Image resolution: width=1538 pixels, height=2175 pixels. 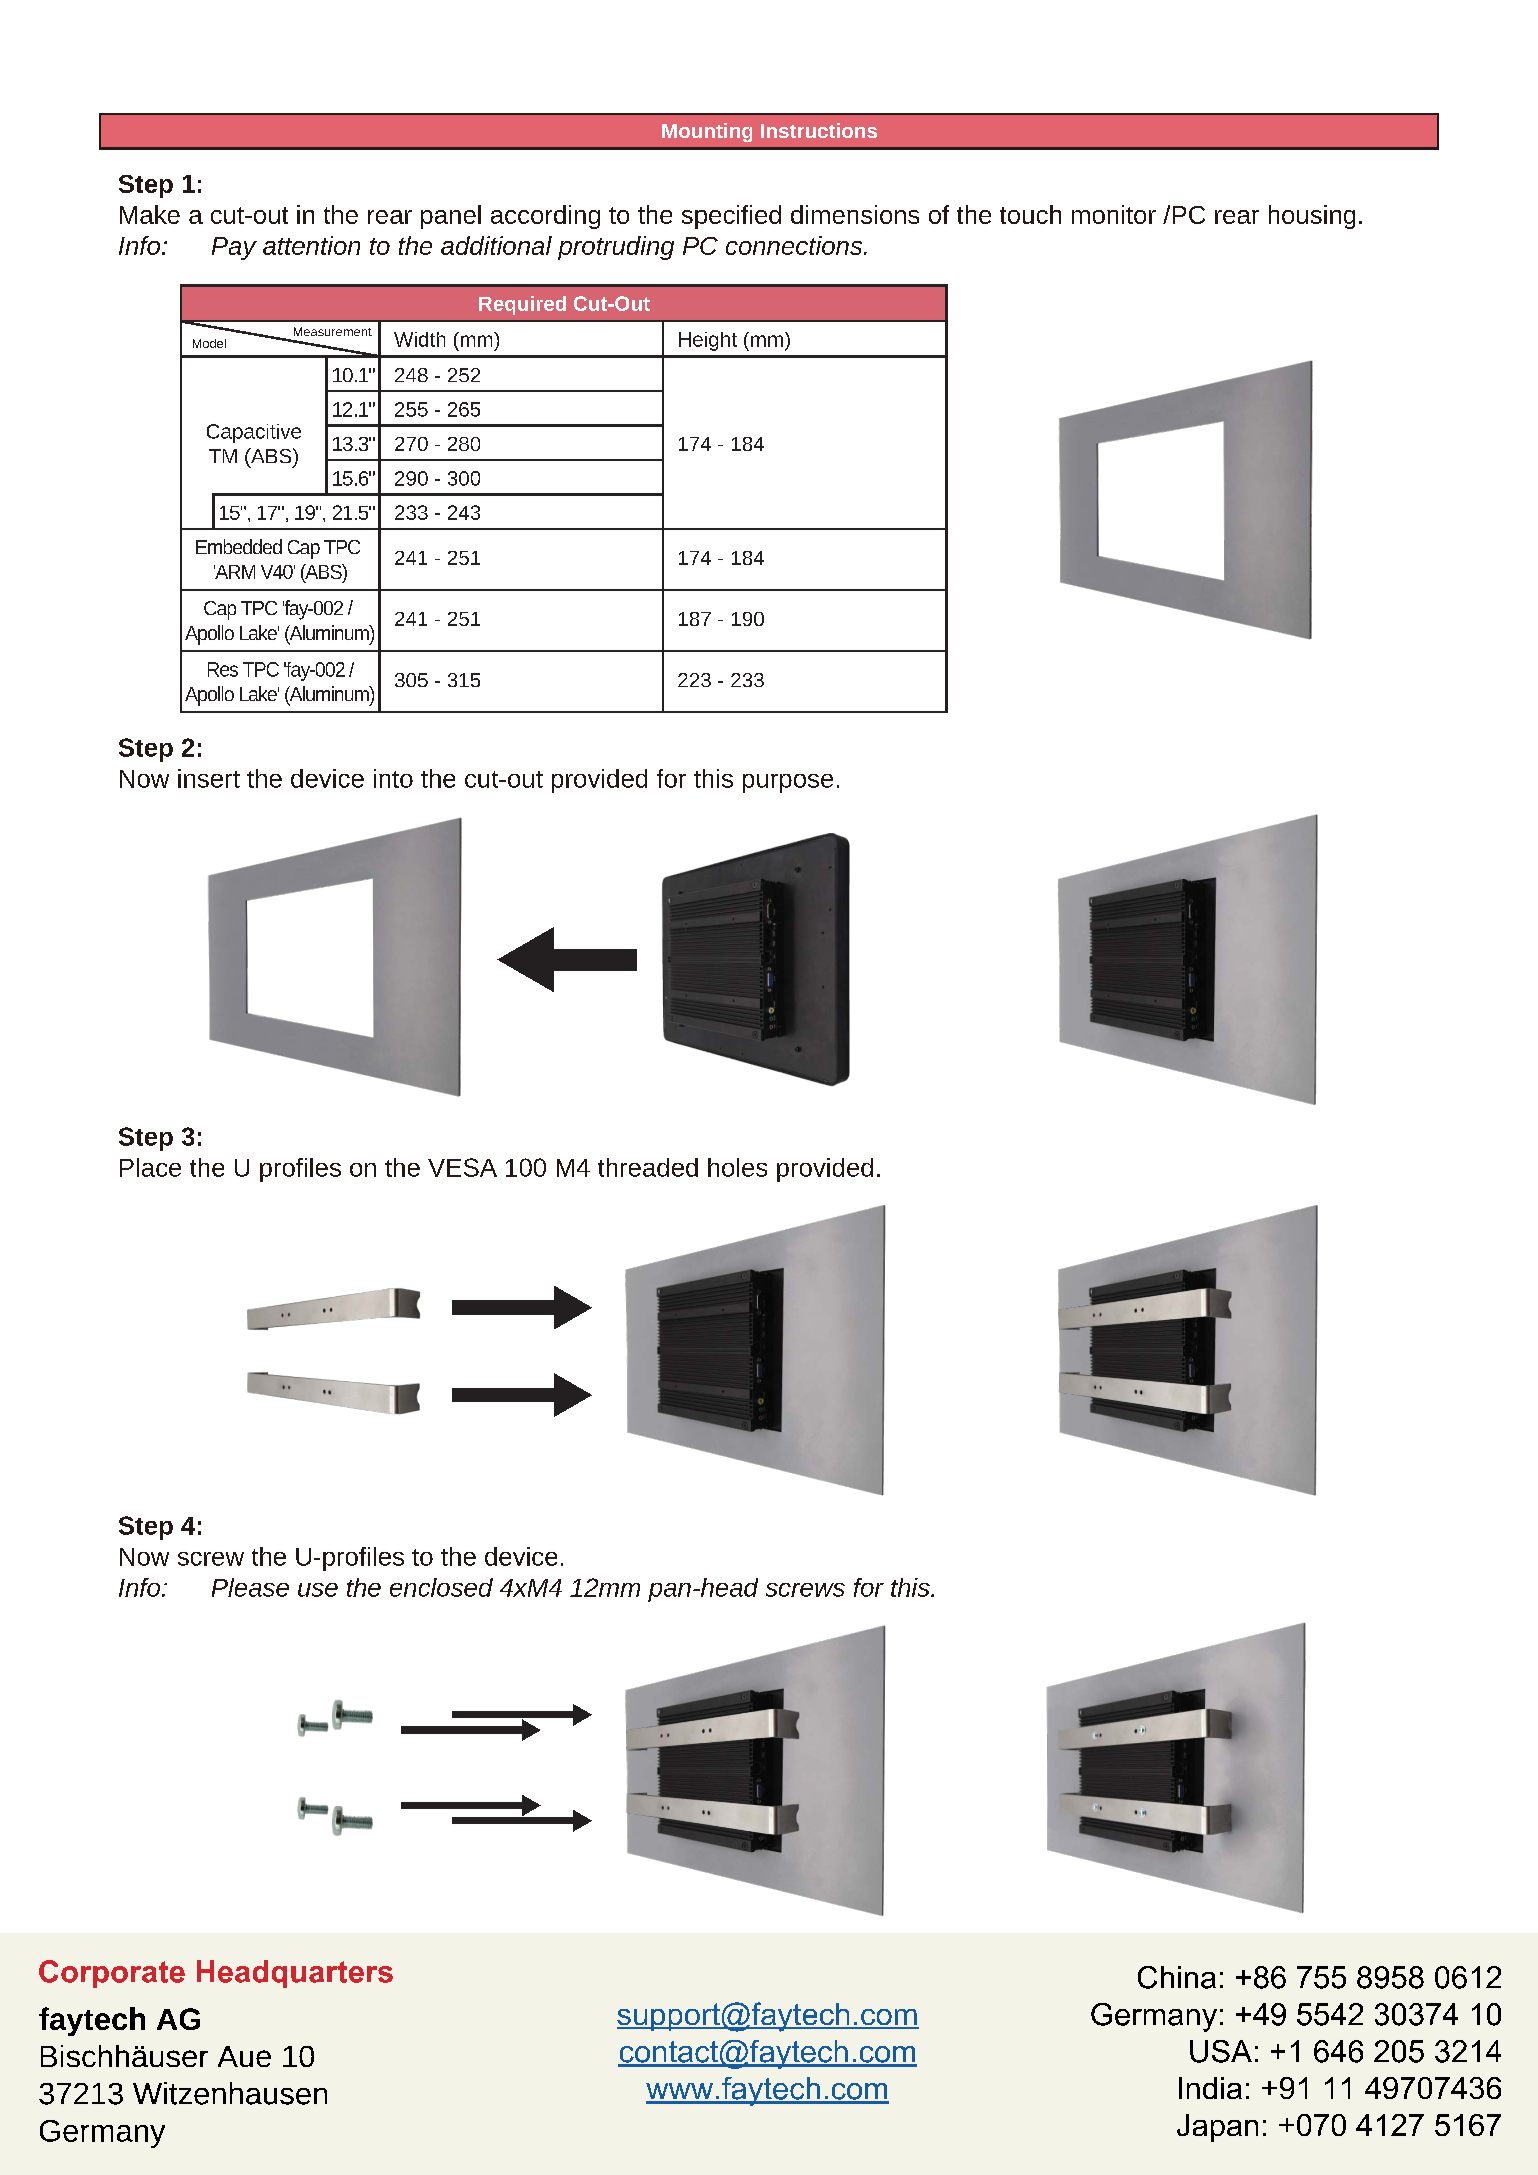 What do you see at coordinates (223, 669) in the screenshot?
I see `Res` at bounding box center [223, 669].
